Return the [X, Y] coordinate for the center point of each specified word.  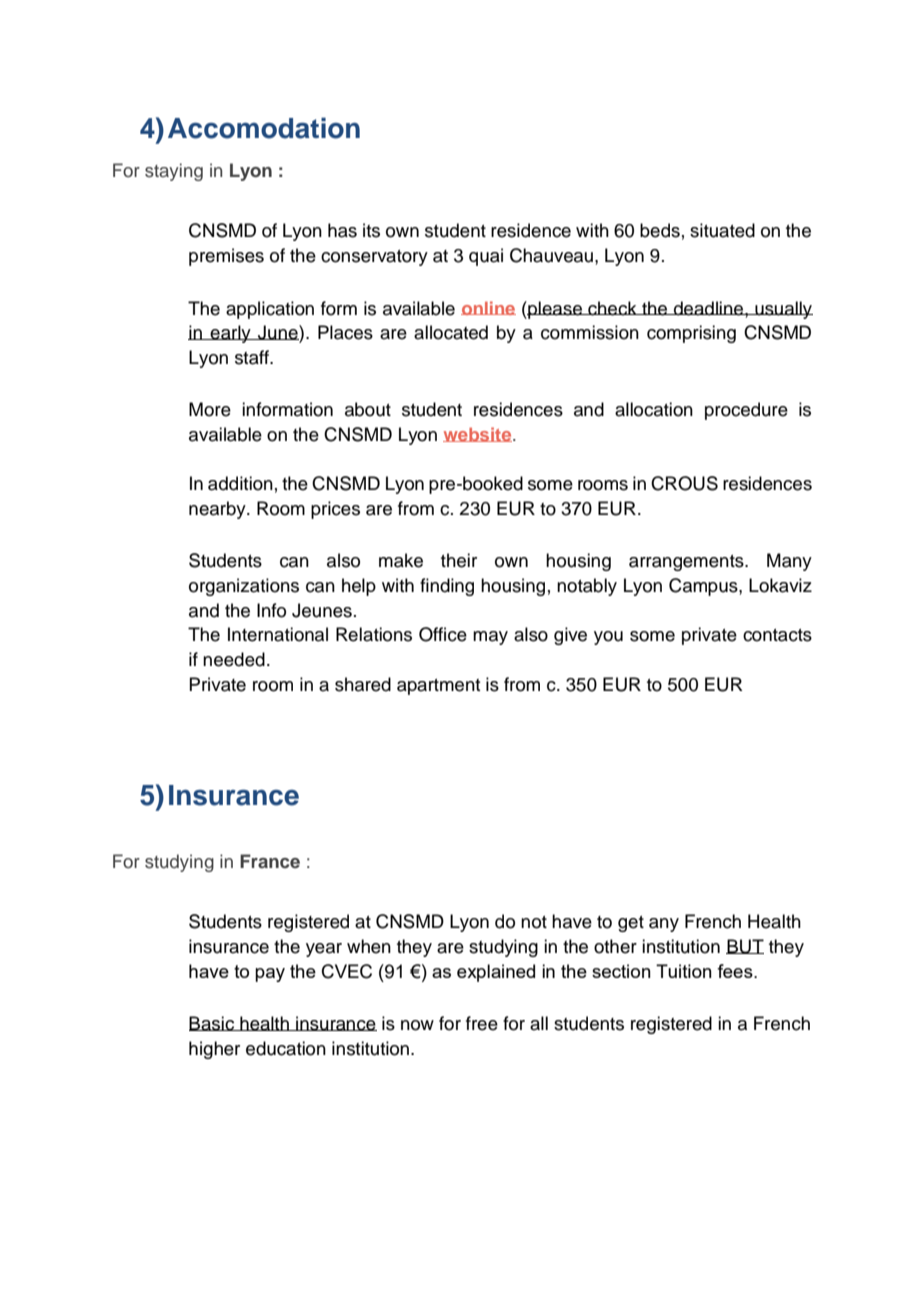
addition [240, 483]
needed [234, 659]
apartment [438, 687]
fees [736, 971]
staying [174, 172]
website [478, 434]
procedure [746, 411]
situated [722, 230]
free [482, 1023]
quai [486, 257]
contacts [777, 635]
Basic [213, 1023]
